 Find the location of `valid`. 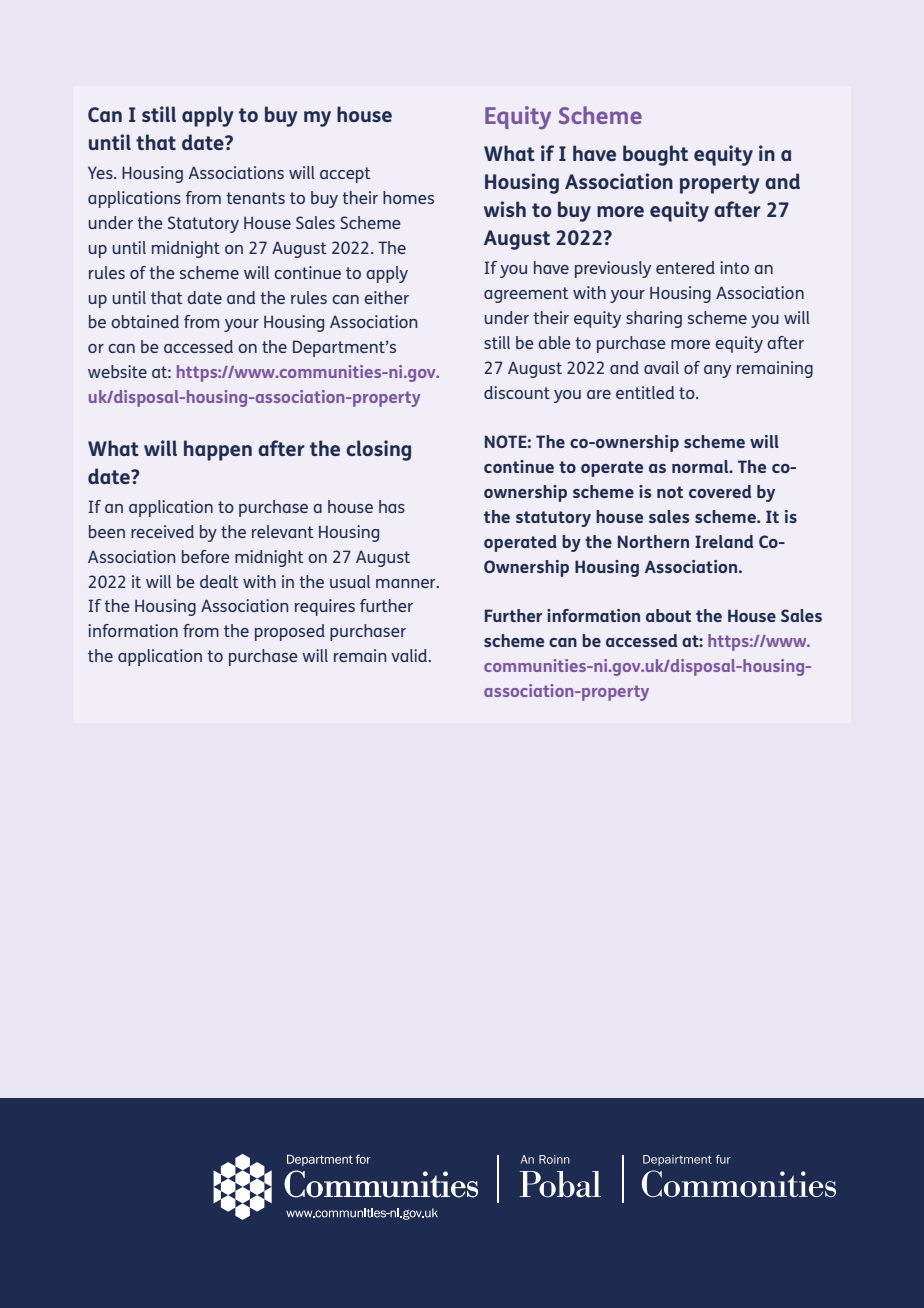

valid is located at coordinates (410, 655).
